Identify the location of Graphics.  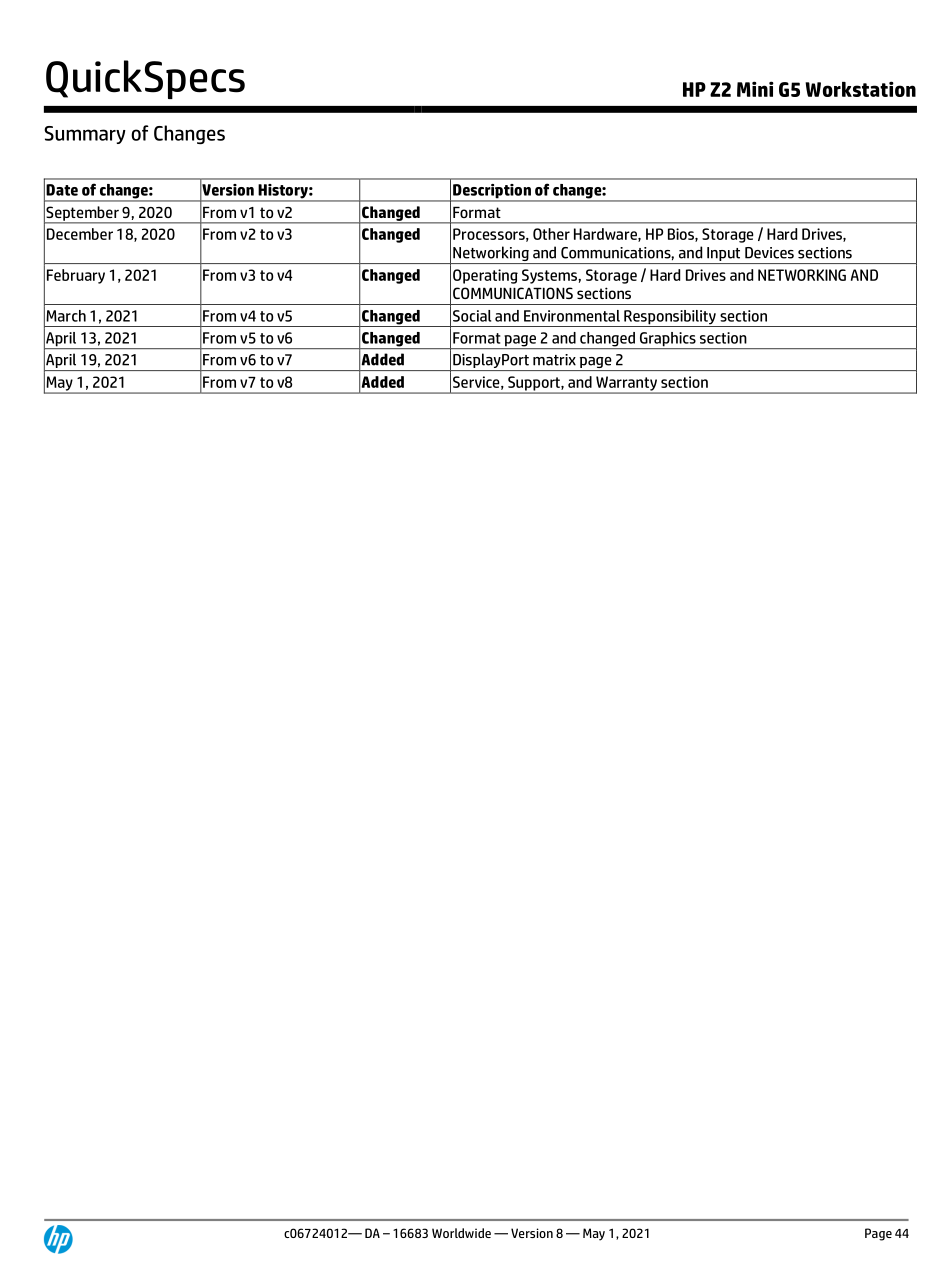
(668, 340).
